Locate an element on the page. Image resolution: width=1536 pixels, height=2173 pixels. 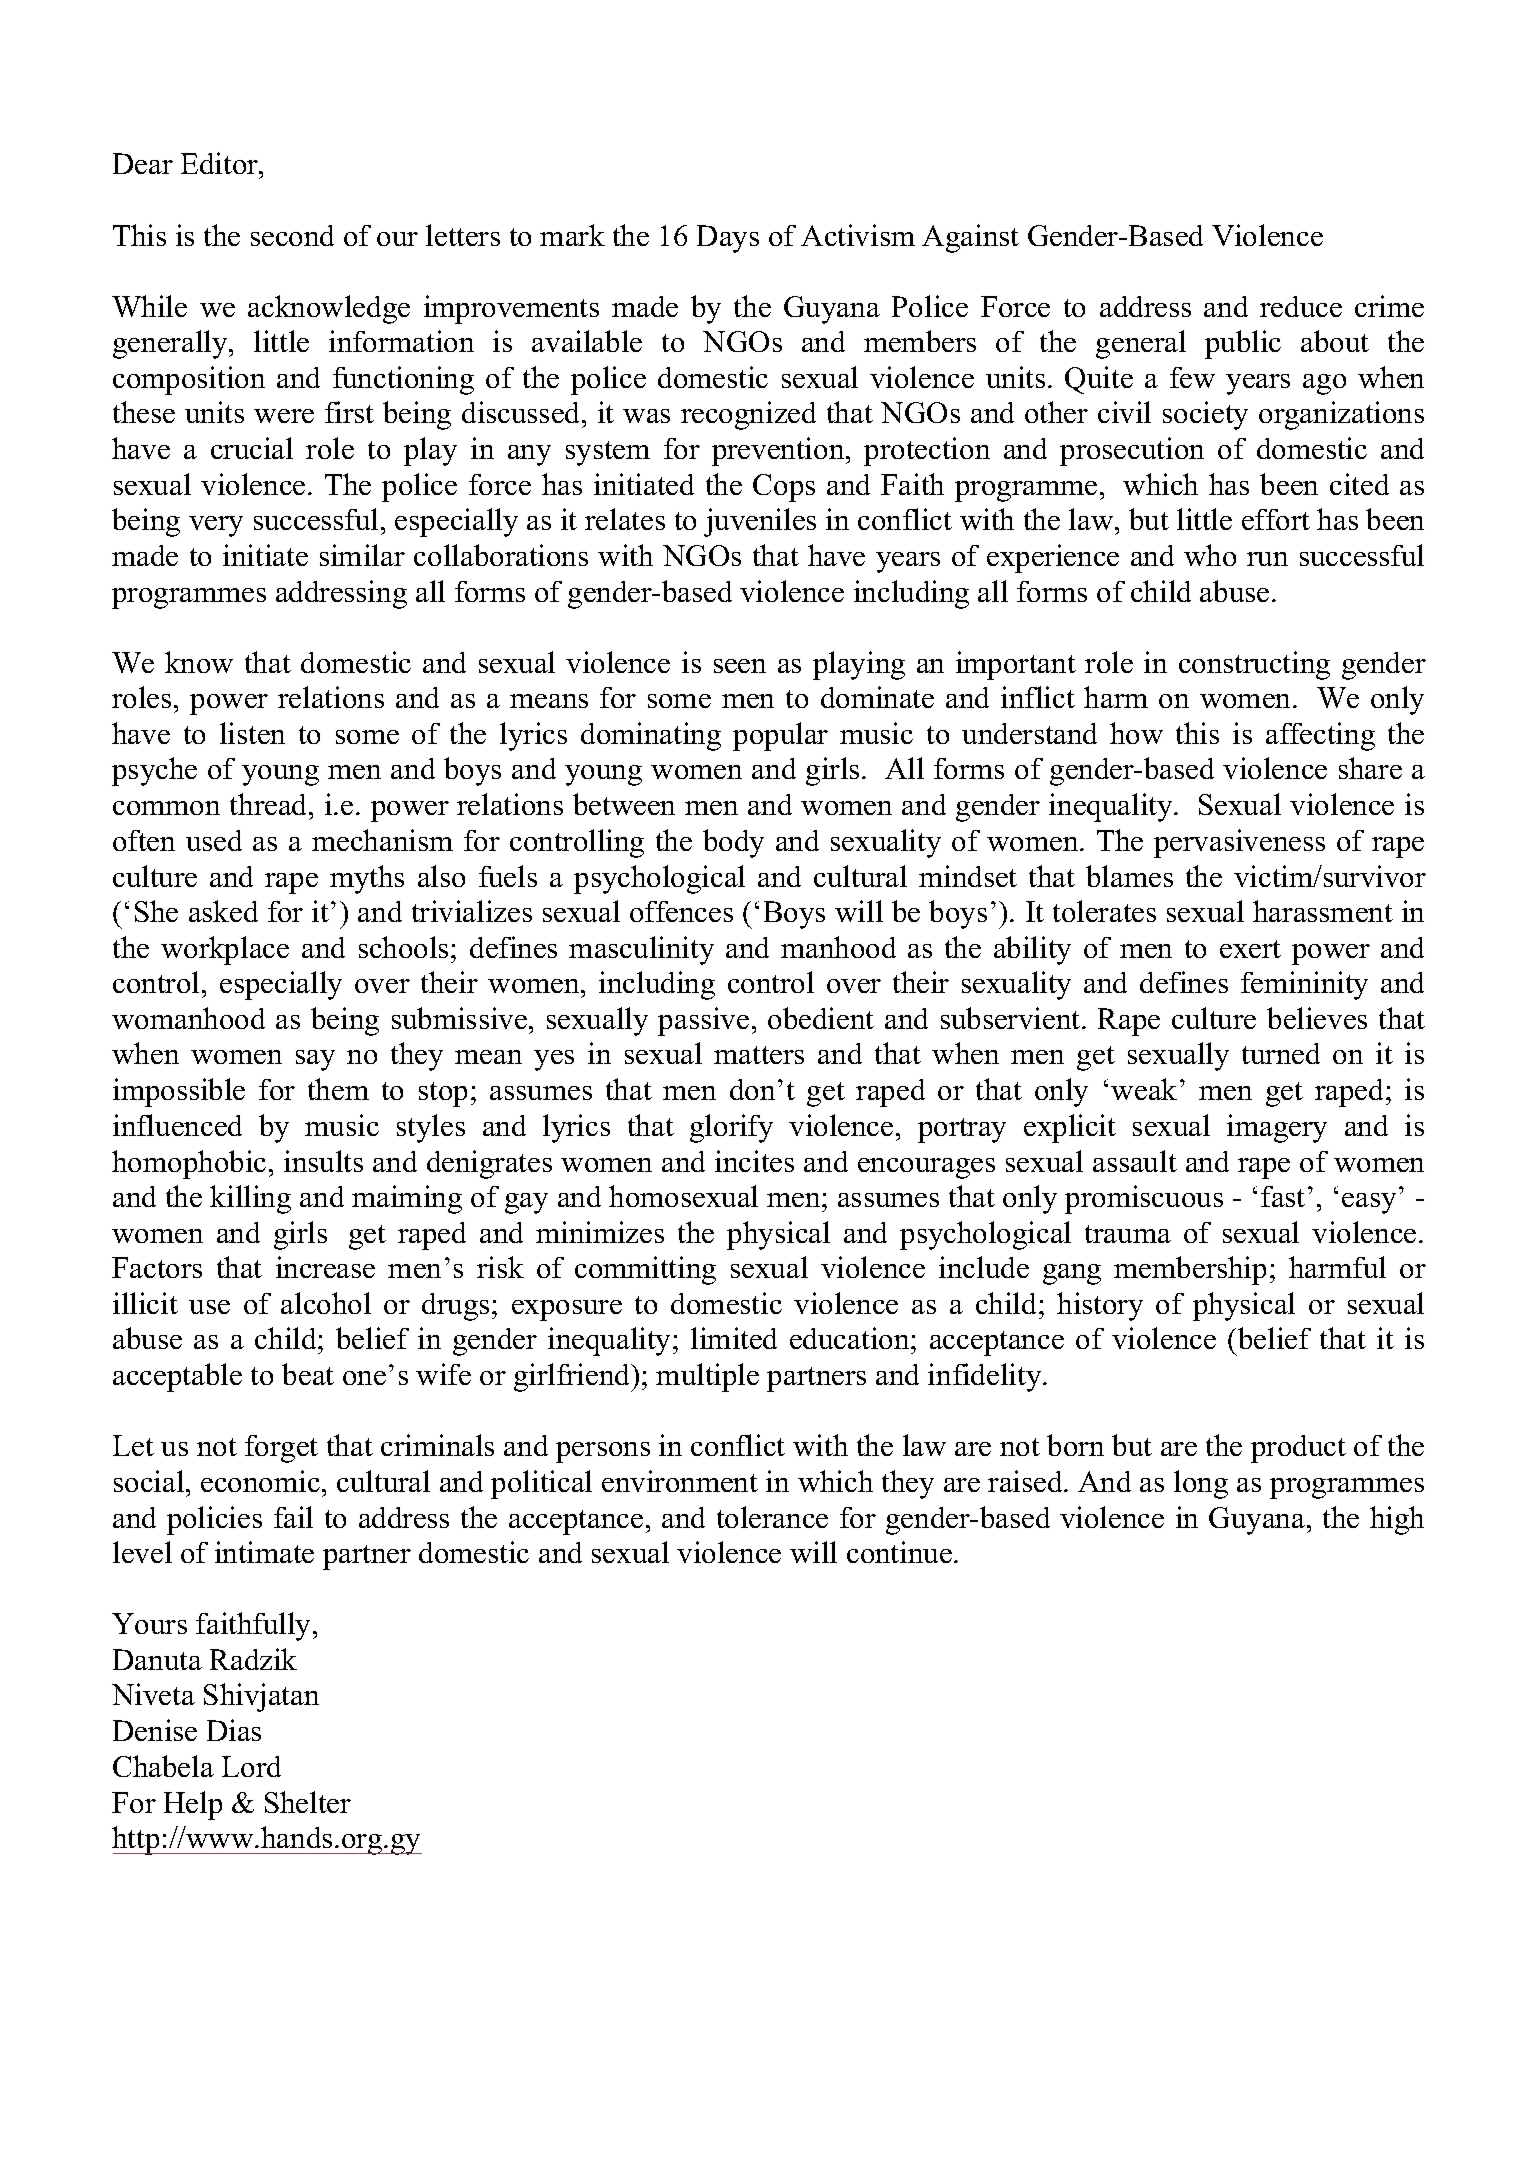
high is located at coordinates (1397, 1520).
